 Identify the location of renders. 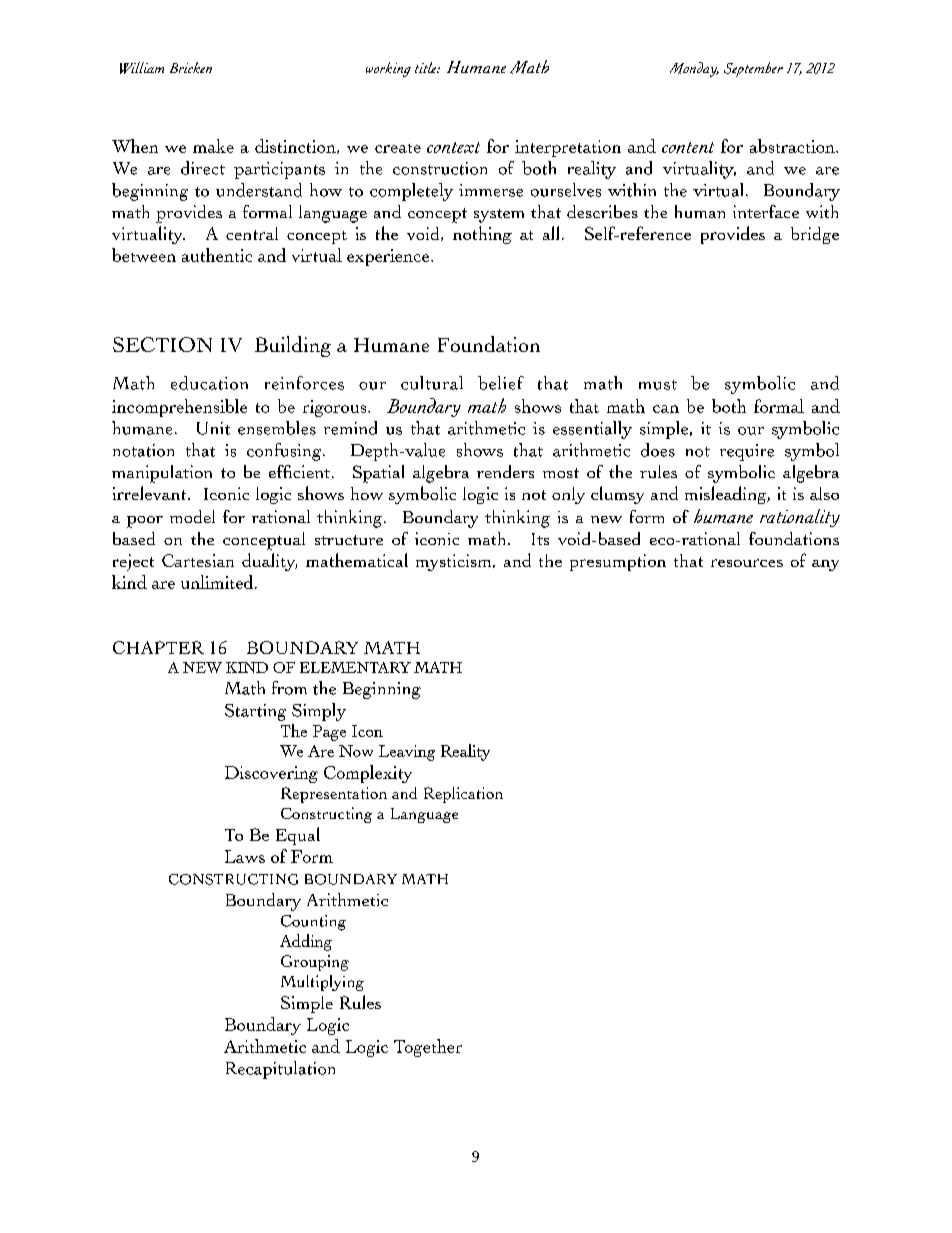
(505, 471).
